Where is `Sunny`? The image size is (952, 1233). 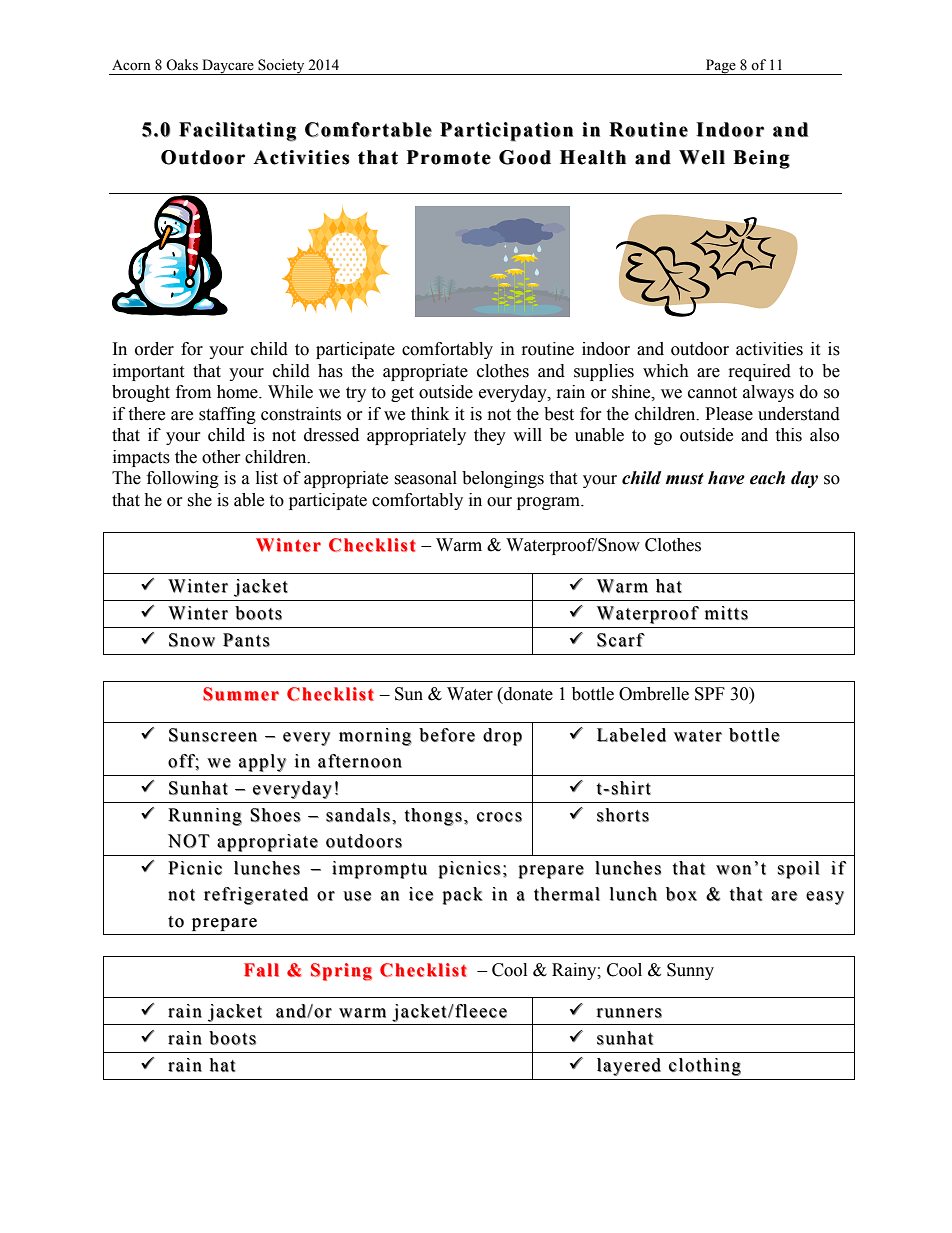 Sunny is located at coordinates (690, 971).
